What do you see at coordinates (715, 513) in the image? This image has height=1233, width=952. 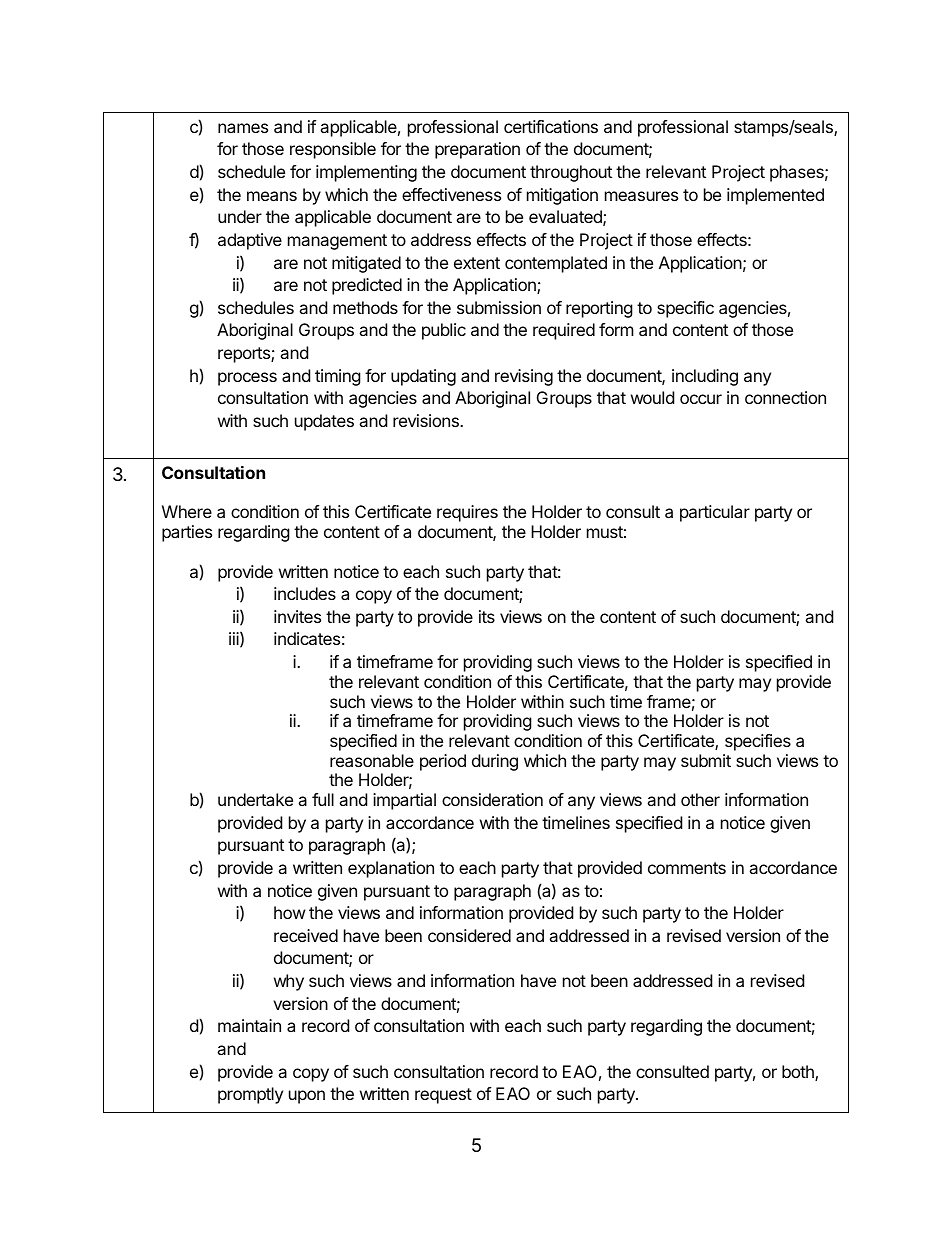 I see `particular` at bounding box center [715, 513].
